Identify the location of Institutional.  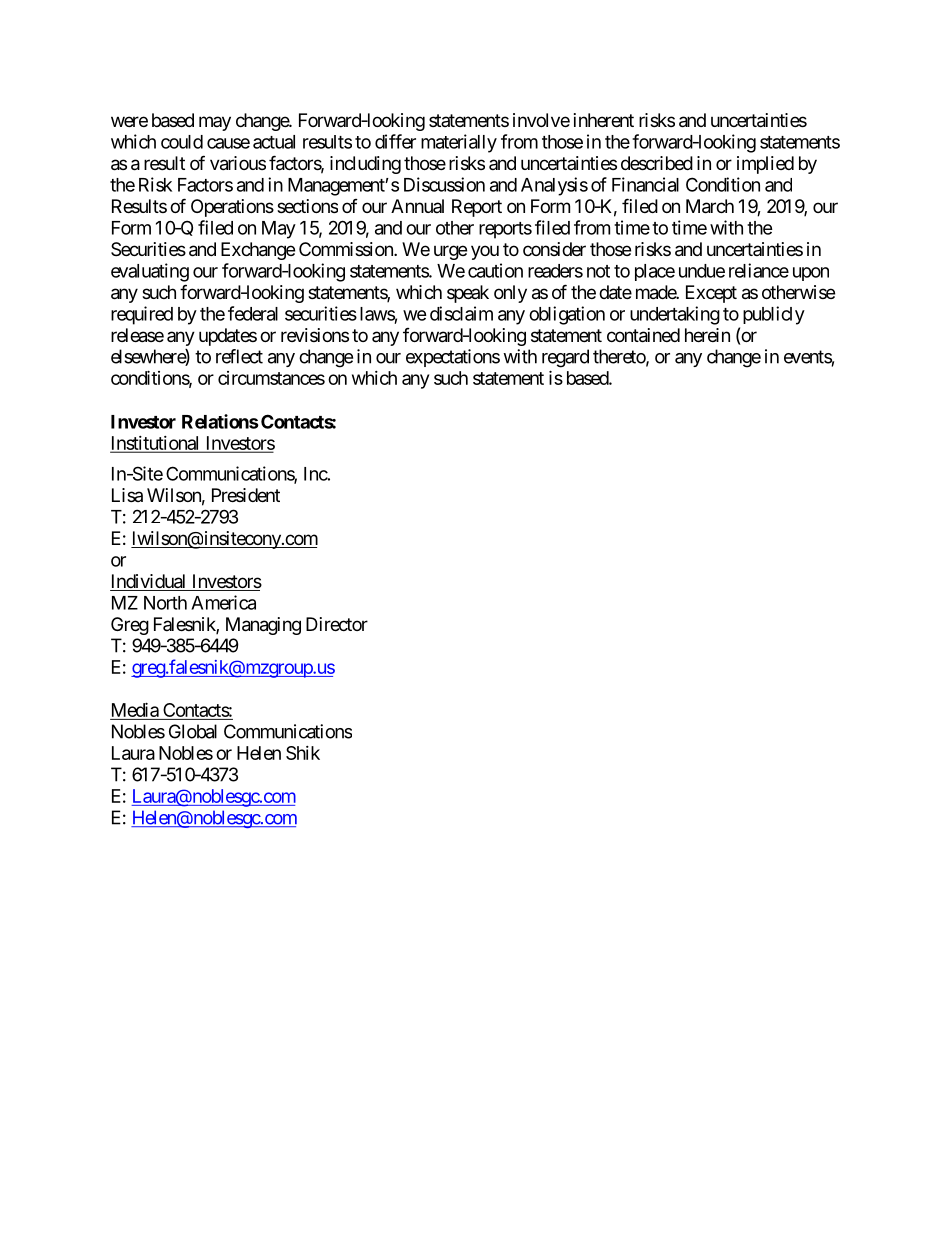
(156, 444).
